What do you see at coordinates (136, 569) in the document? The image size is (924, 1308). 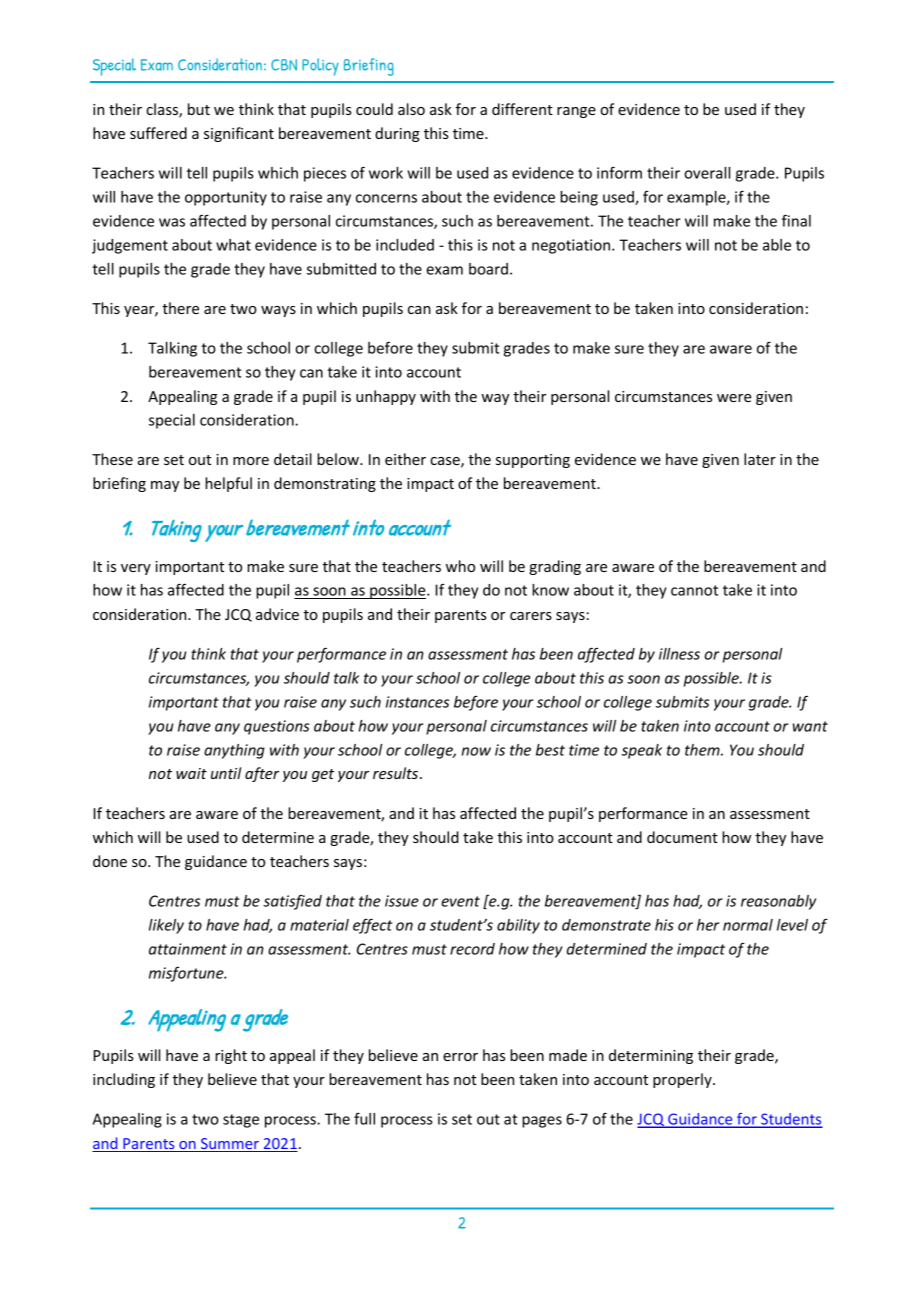 I see `very` at bounding box center [136, 569].
